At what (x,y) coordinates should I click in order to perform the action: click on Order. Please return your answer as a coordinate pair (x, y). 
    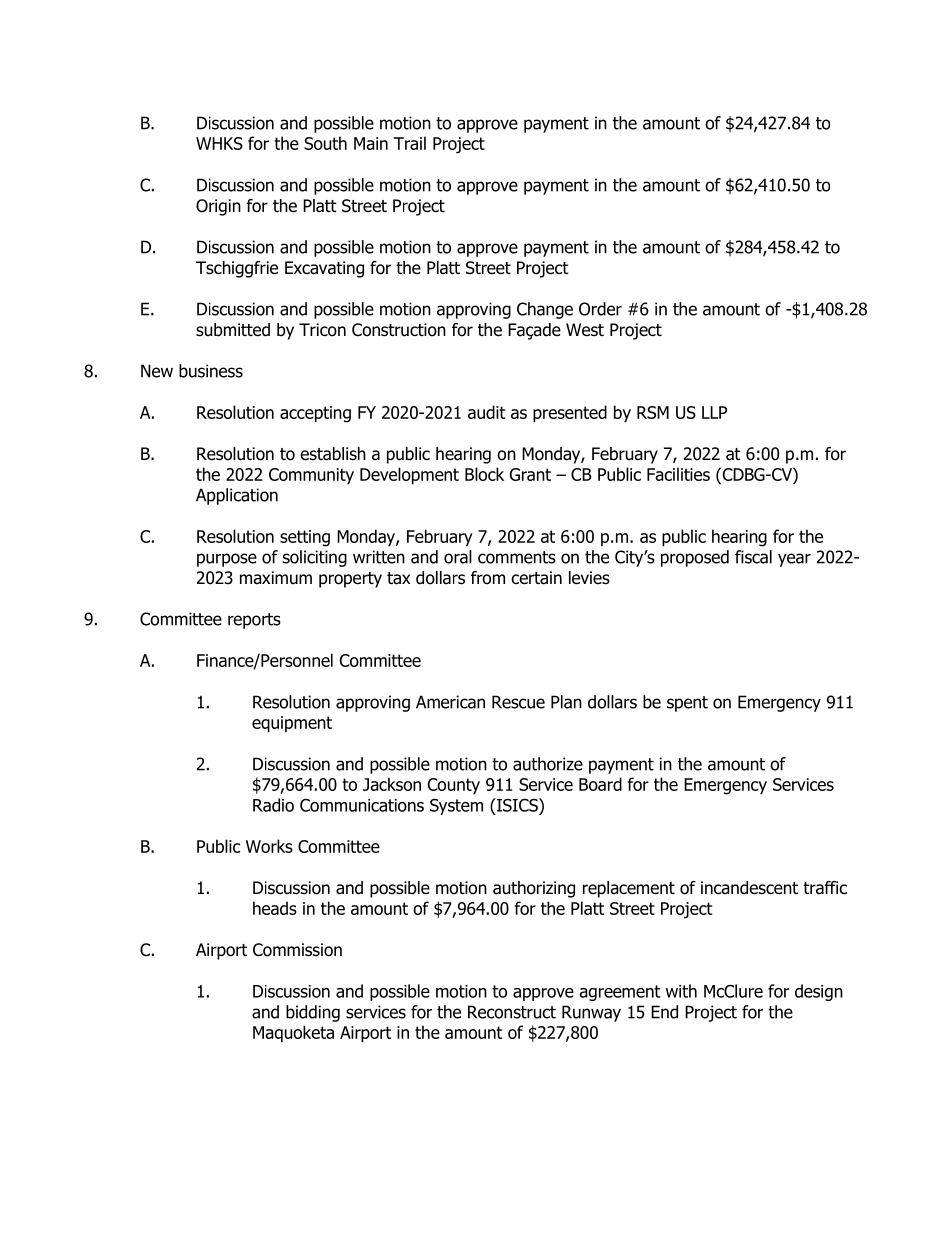
    Looking at the image, I should click on (600, 309).
